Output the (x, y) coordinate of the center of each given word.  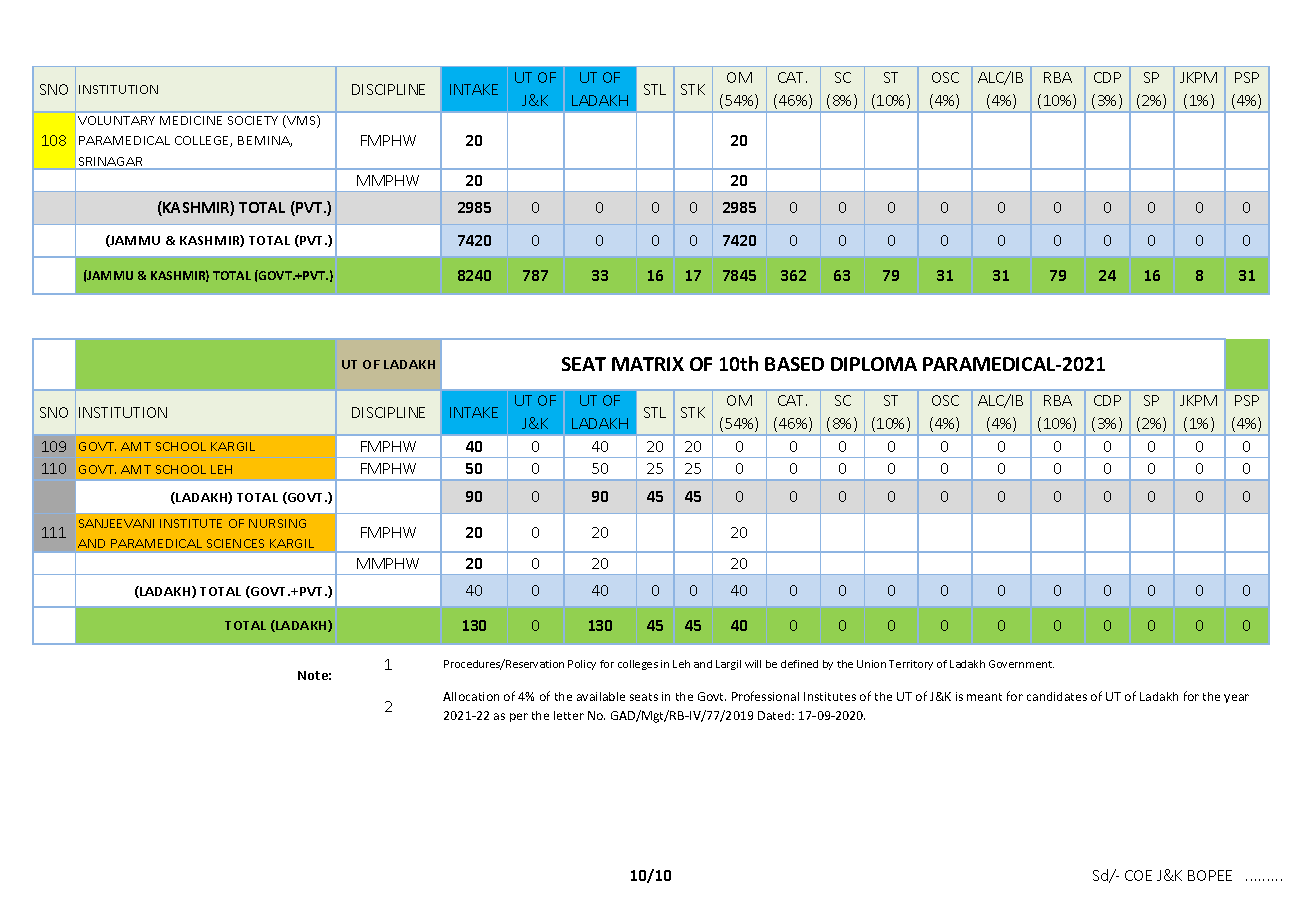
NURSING (277, 523)
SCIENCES (235, 543)
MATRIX (648, 364)
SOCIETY (253, 120)
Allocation (471, 696)
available (601, 696)
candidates (1057, 696)
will (753, 664)
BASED (794, 364)
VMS (301, 121)
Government (1021, 664)
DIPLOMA (874, 364)
